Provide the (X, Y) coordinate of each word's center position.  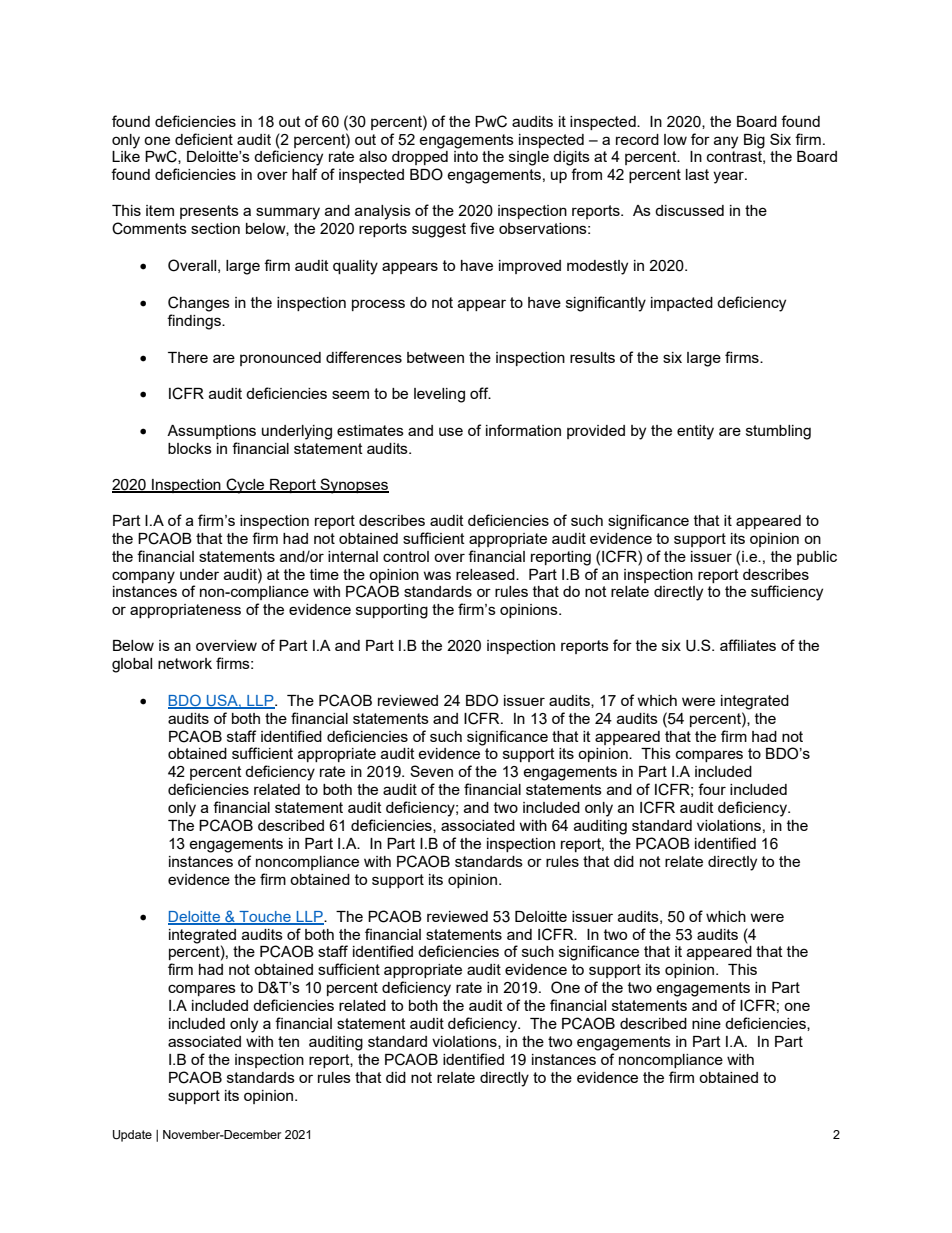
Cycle (245, 486)
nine (706, 1023)
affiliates (748, 645)
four (712, 789)
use (451, 431)
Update (132, 1136)
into (466, 156)
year (729, 177)
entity (695, 432)
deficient (204, 139)
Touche (265, 917)
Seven (431, 771)
